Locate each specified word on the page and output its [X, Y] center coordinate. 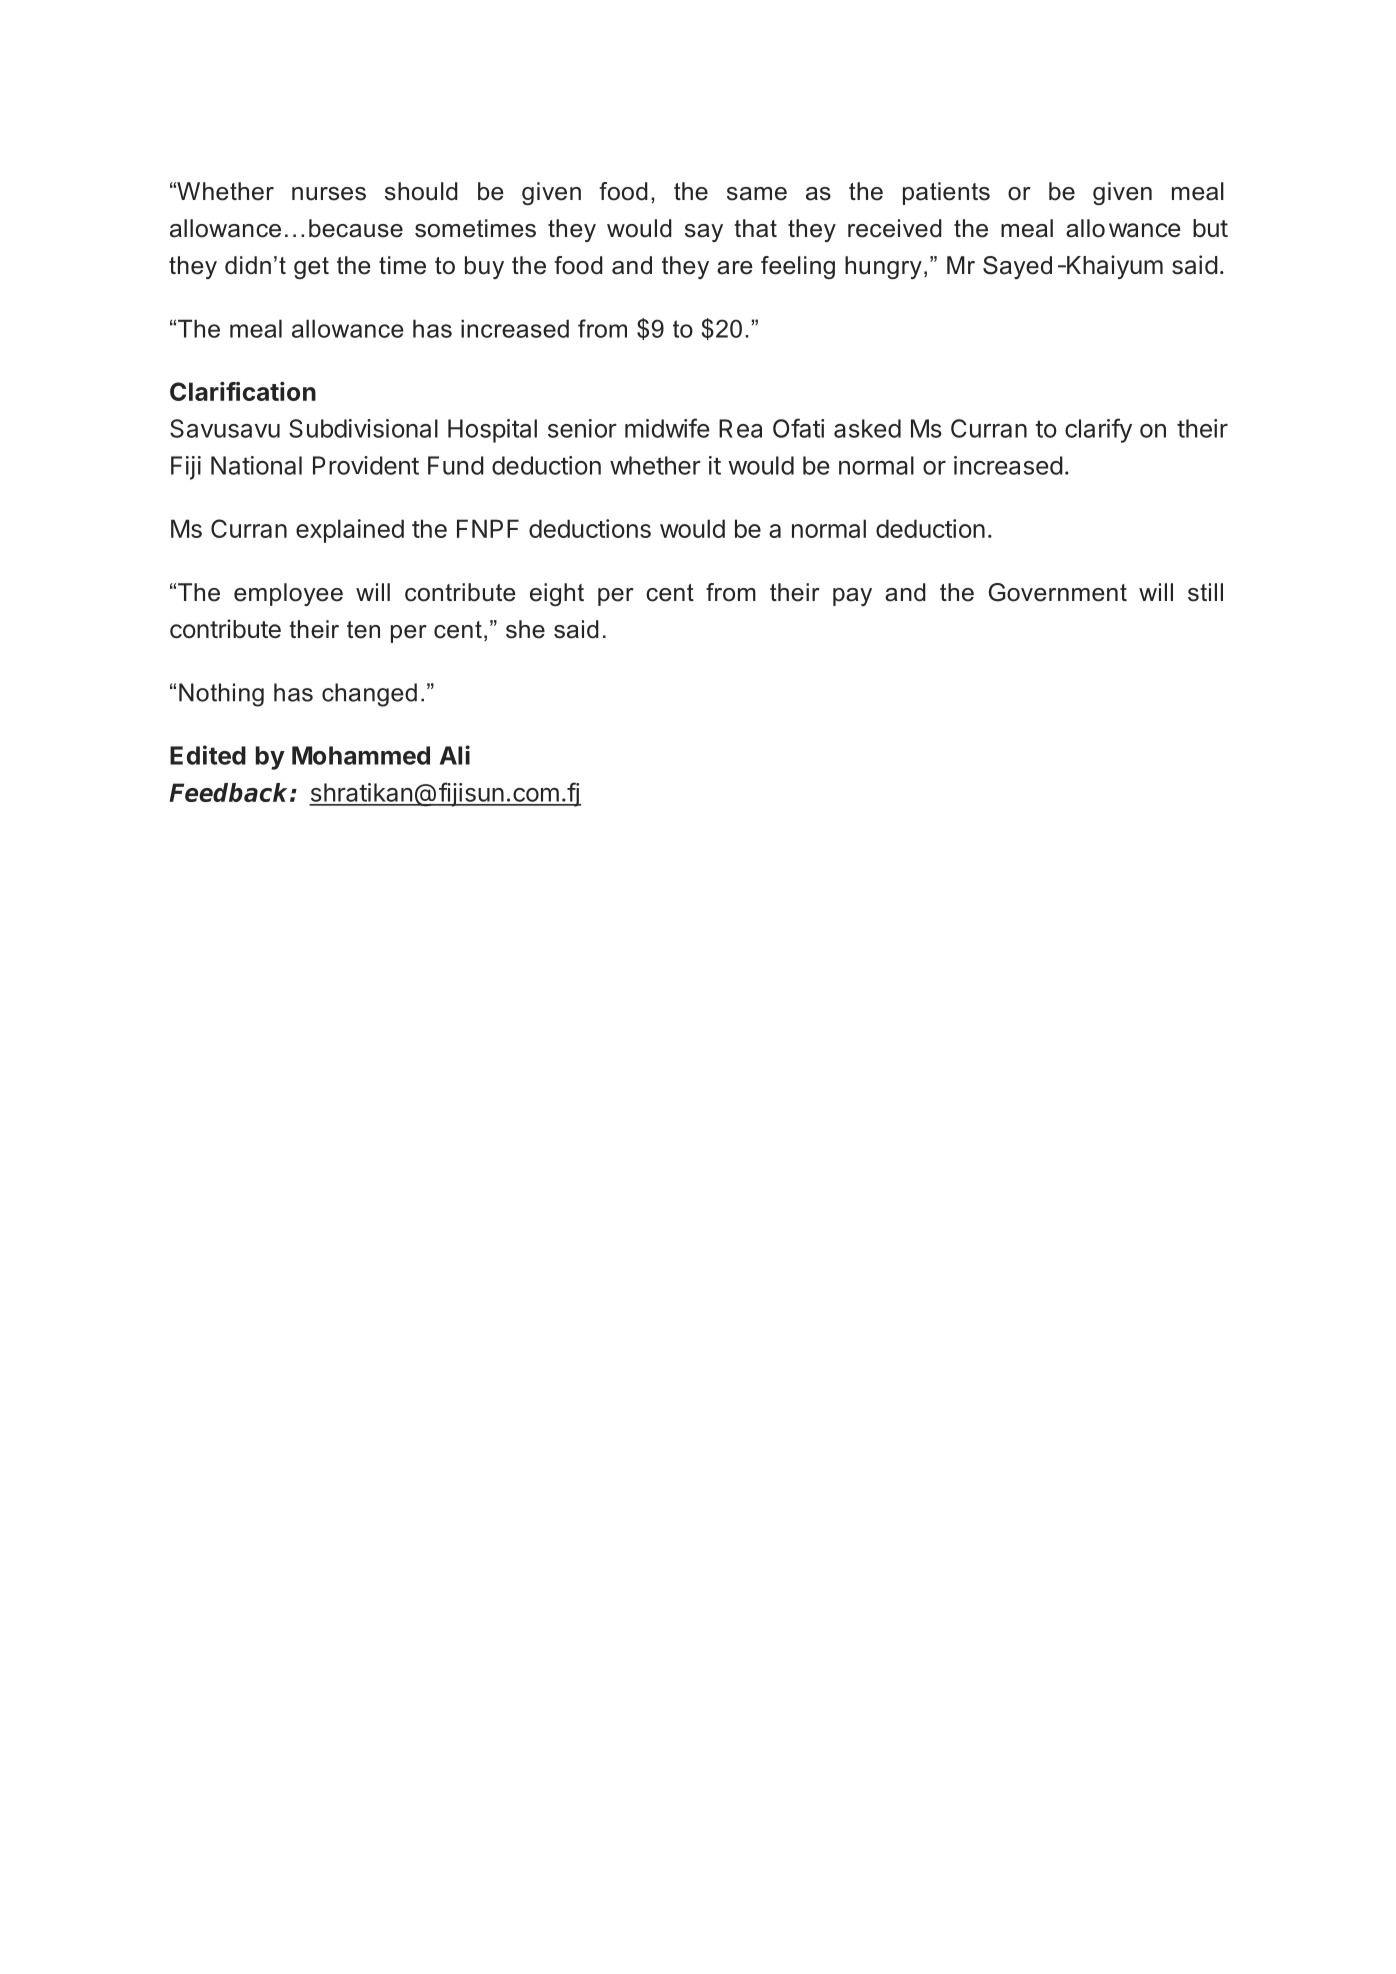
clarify [1098, 430]
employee [288, 594]
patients [946, 193]
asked [867, 428]
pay [852, 597]
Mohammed [361, 755]
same [757, 194]
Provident [366, 465]
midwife [667, 428]
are [735, 268]
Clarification [243, 391]
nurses [329, 194]
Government [1058, 592]
